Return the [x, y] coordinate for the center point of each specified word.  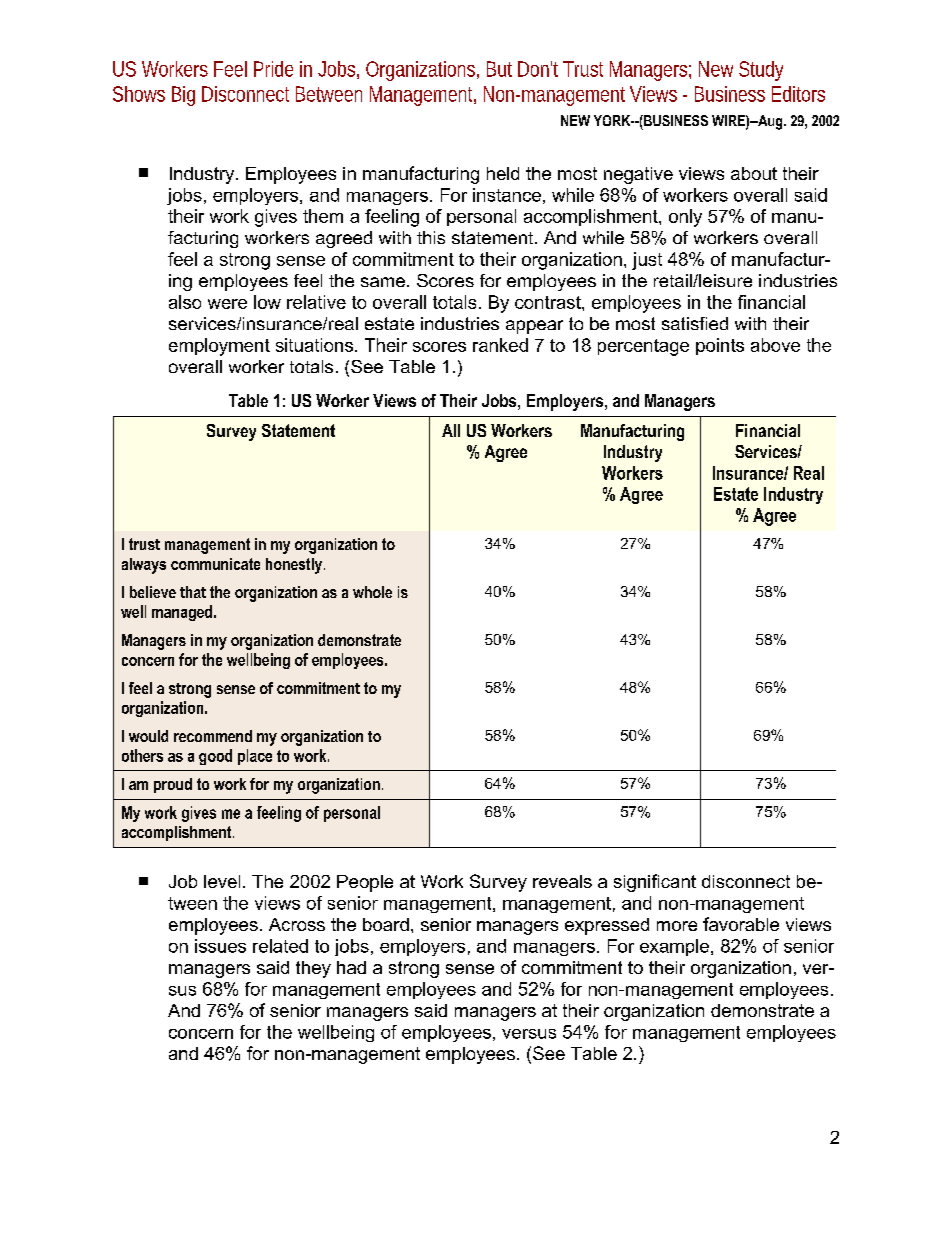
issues [220, 946]
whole [372, 592]
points [720, 346]
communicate [215, 564]
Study [761, 71]
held [503, 173]
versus [529, 1034]
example [674, 947]
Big [183, 96]
